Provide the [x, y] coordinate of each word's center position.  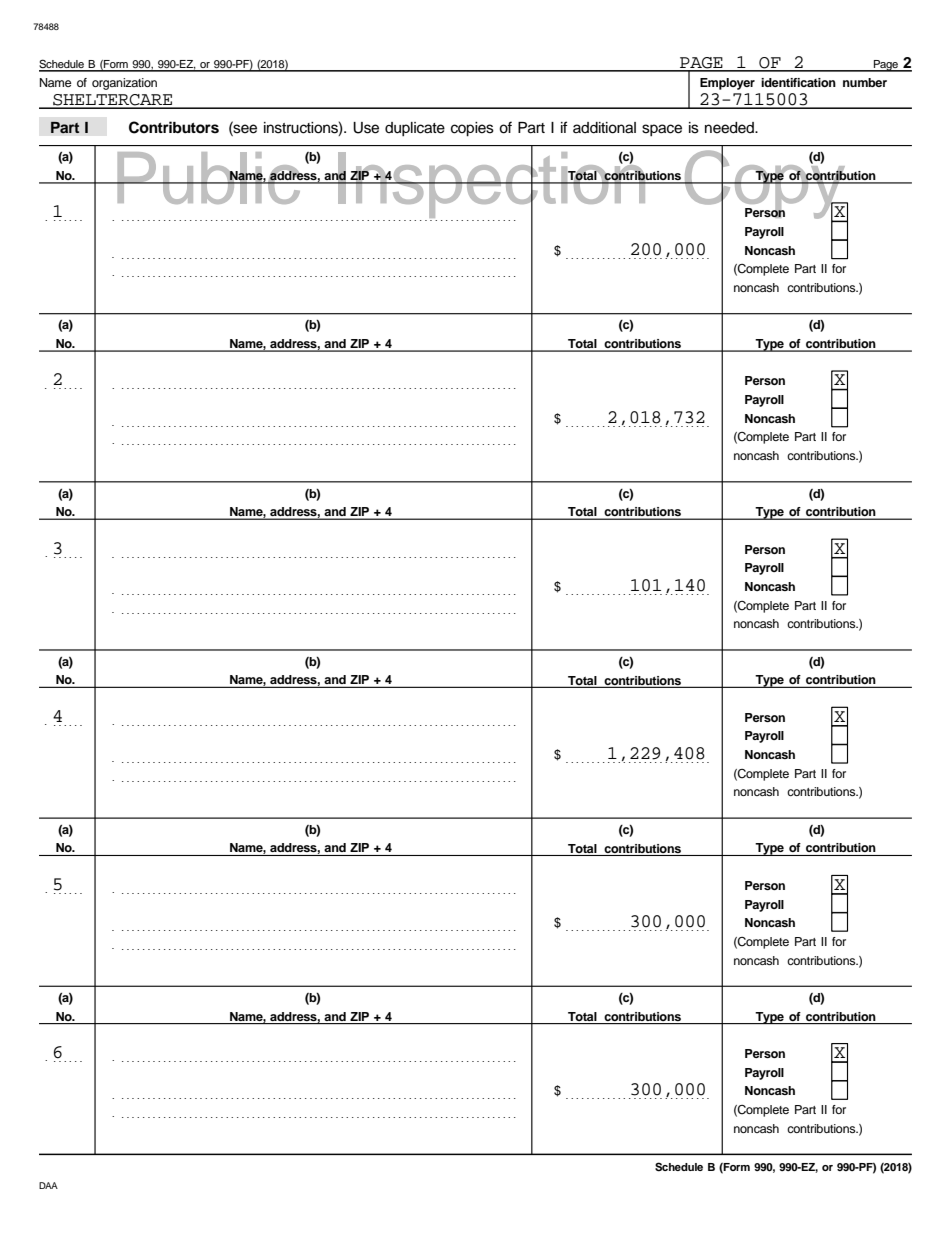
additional [604, 128]
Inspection [492, 185]
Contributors [174, 127]
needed [730, 128]
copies [472, 129]
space [662, 130]
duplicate [415, 129]
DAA [48, 1185]
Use [366, 128]
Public [209, 178]
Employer [727, 84]
